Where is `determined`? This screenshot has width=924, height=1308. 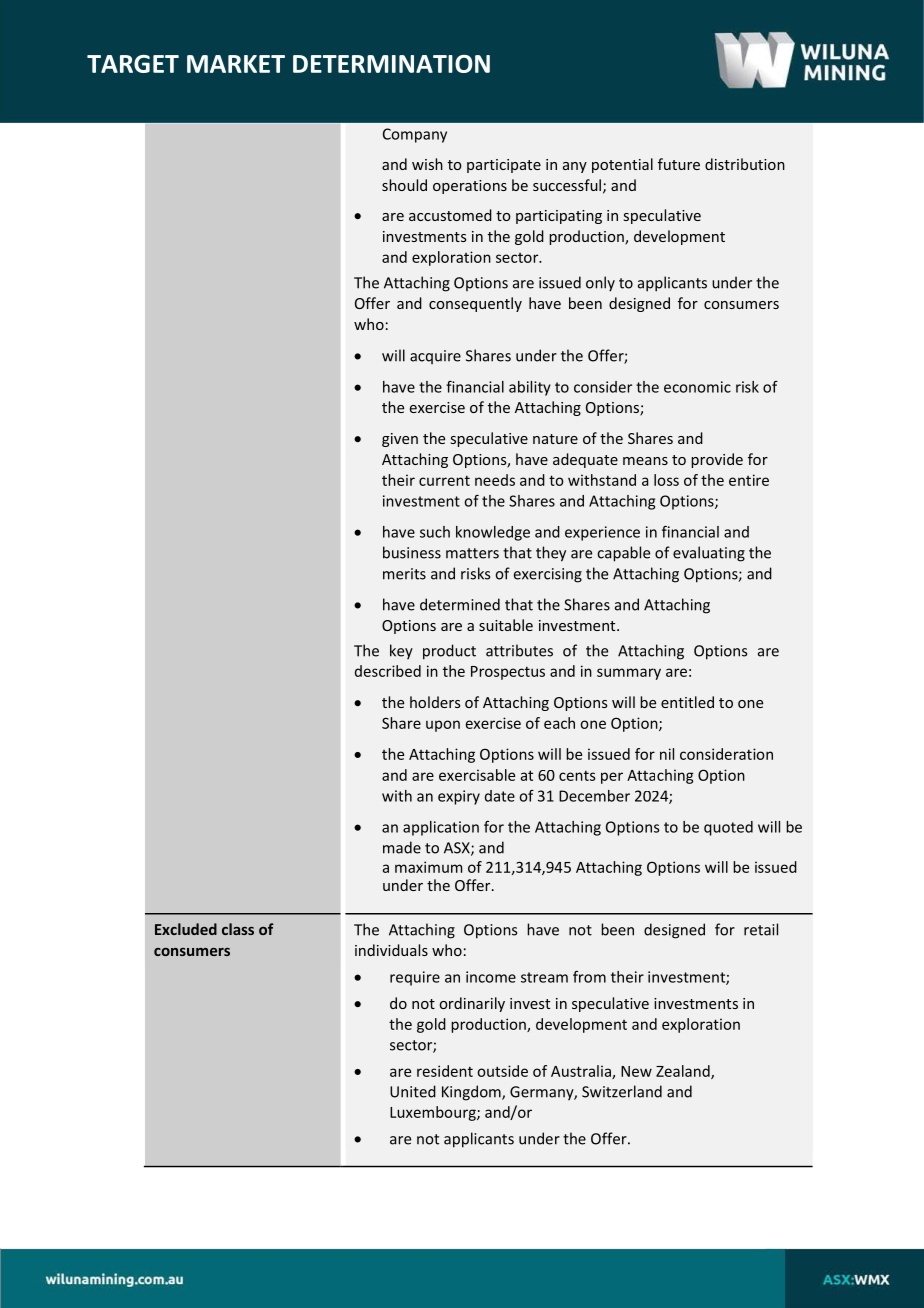 determined is located at coordinates (460, 604).
